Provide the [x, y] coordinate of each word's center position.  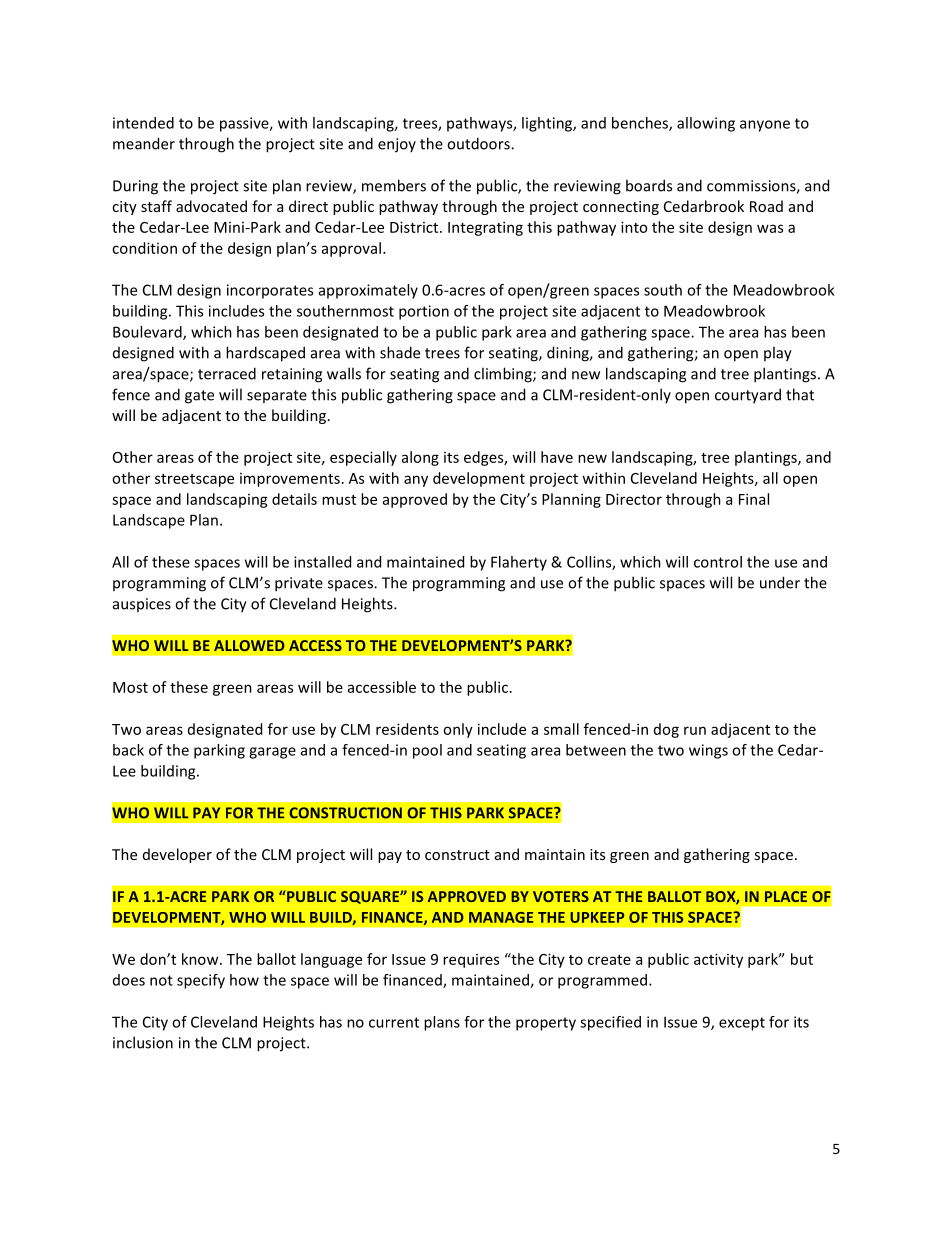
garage [272, 753]
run [695, 730]
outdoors [479, 143]
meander [144, 143]
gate [199, 397]
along [420, 458]
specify [201, 981]
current [394, 1022]
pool [427, 751]
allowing [706, 124]
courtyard [748, 396]
